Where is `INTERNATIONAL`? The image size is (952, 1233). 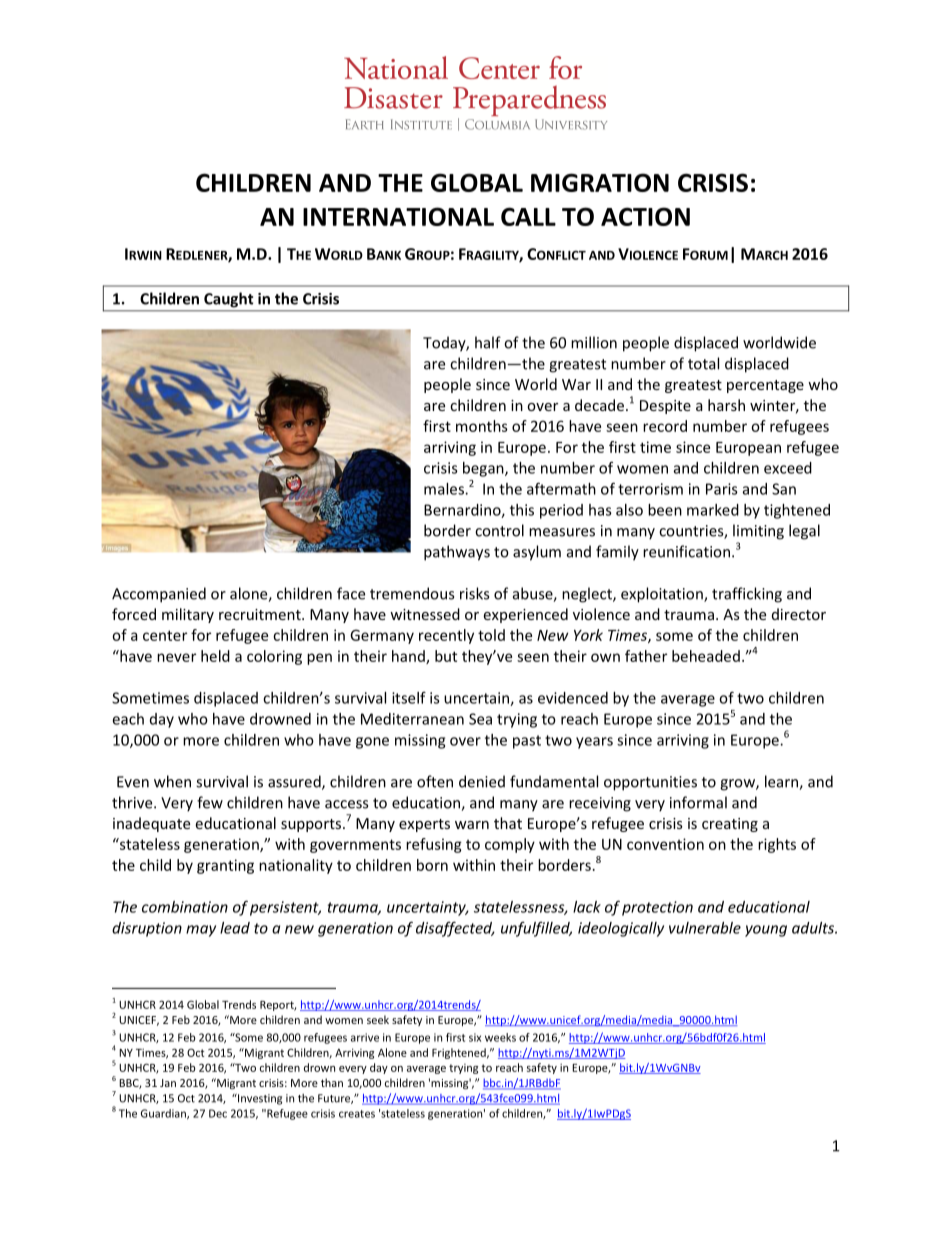
INTERNATIONAL is located at coordinates (398, 216).
